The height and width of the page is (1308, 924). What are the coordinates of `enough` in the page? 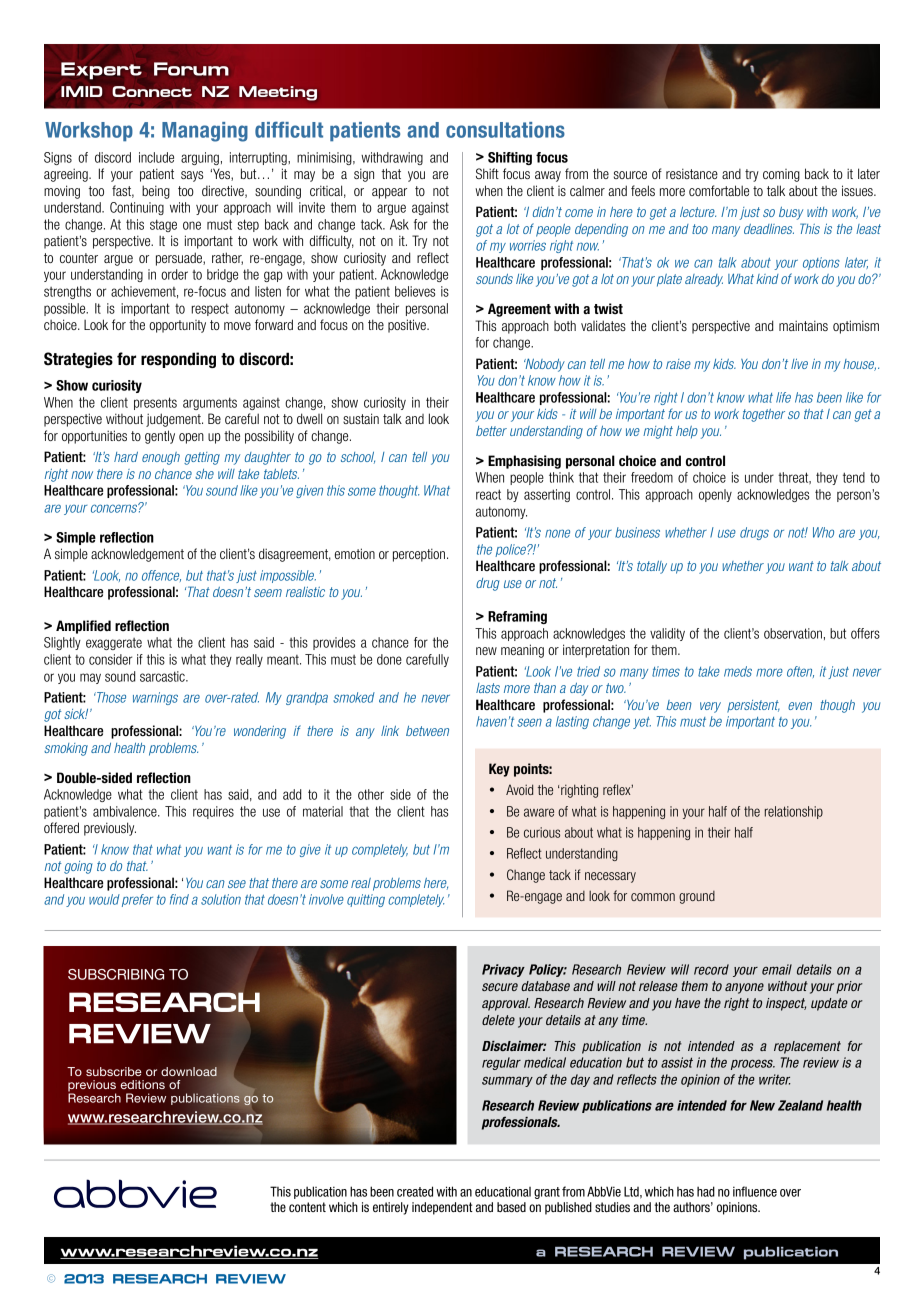 It's located at (161, 458).
